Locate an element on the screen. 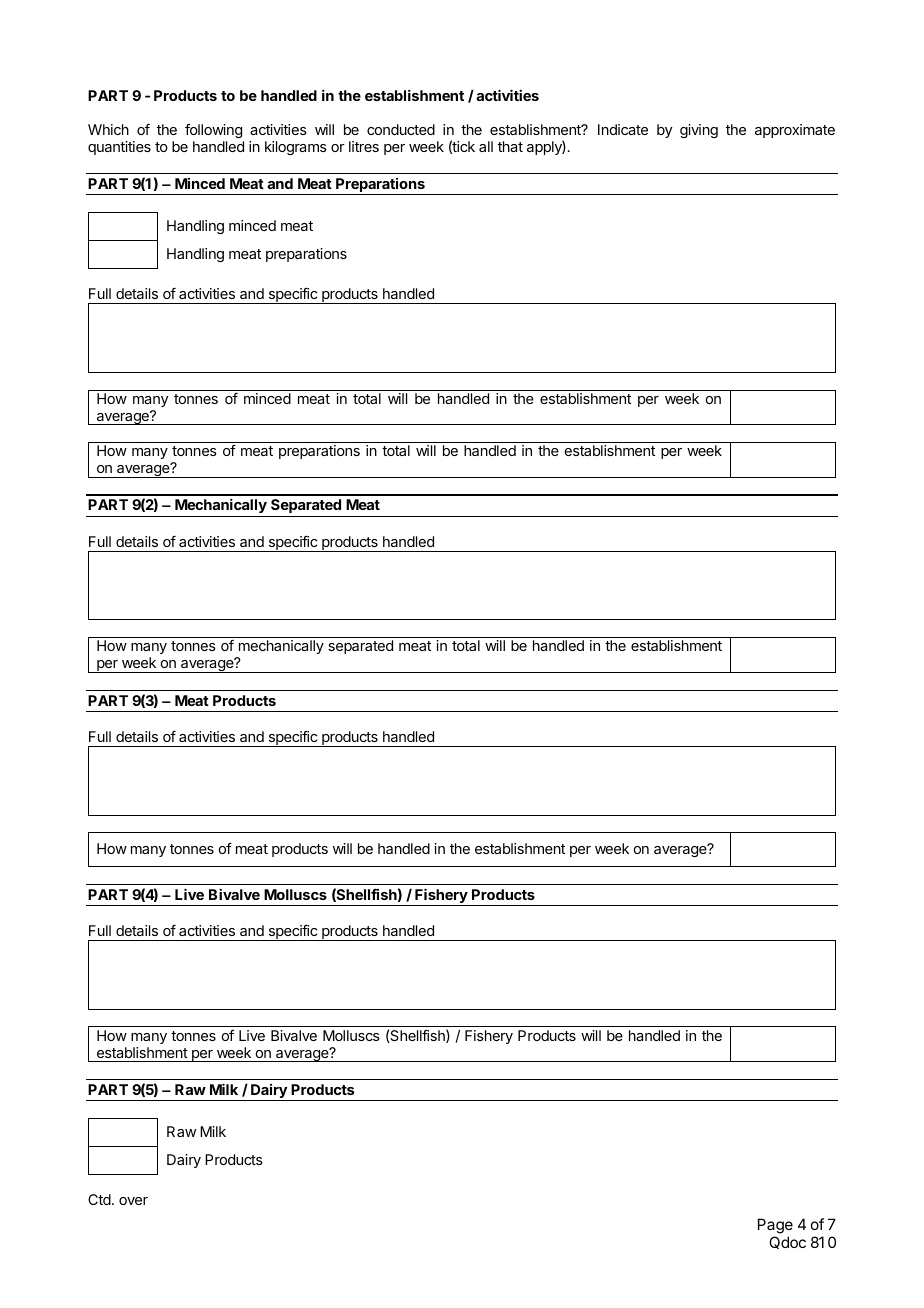 The width and height of the screenshot is (924, 1308). following is located at coordinates (214, 133).
